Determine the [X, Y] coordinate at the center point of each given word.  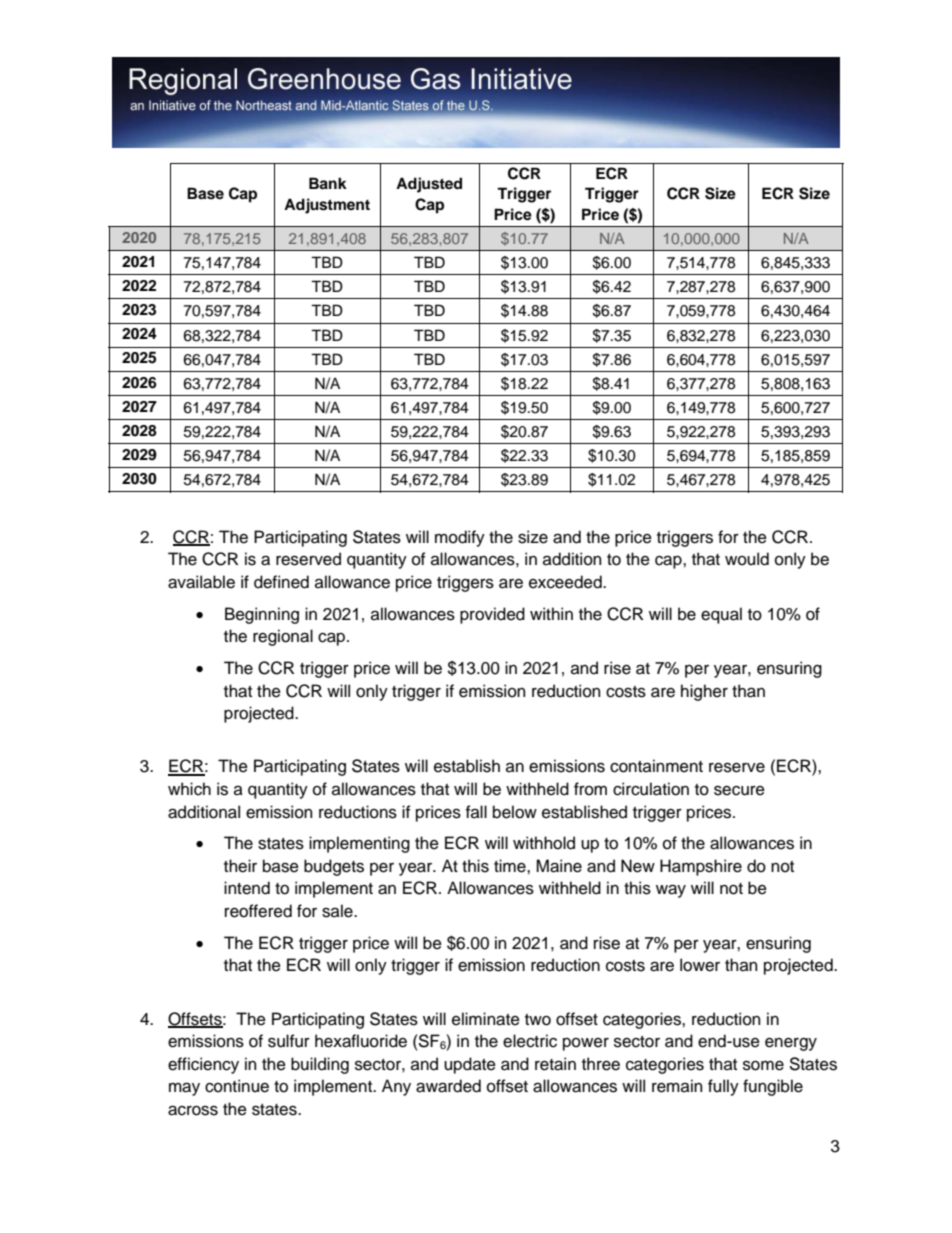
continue [237, 1086]
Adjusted [429, 185]
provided [492, 615]
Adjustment [327, 206]
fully [723, 1087]
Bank [328, 183]
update [470, 1065]
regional [283, 637]
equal [721, 615]
